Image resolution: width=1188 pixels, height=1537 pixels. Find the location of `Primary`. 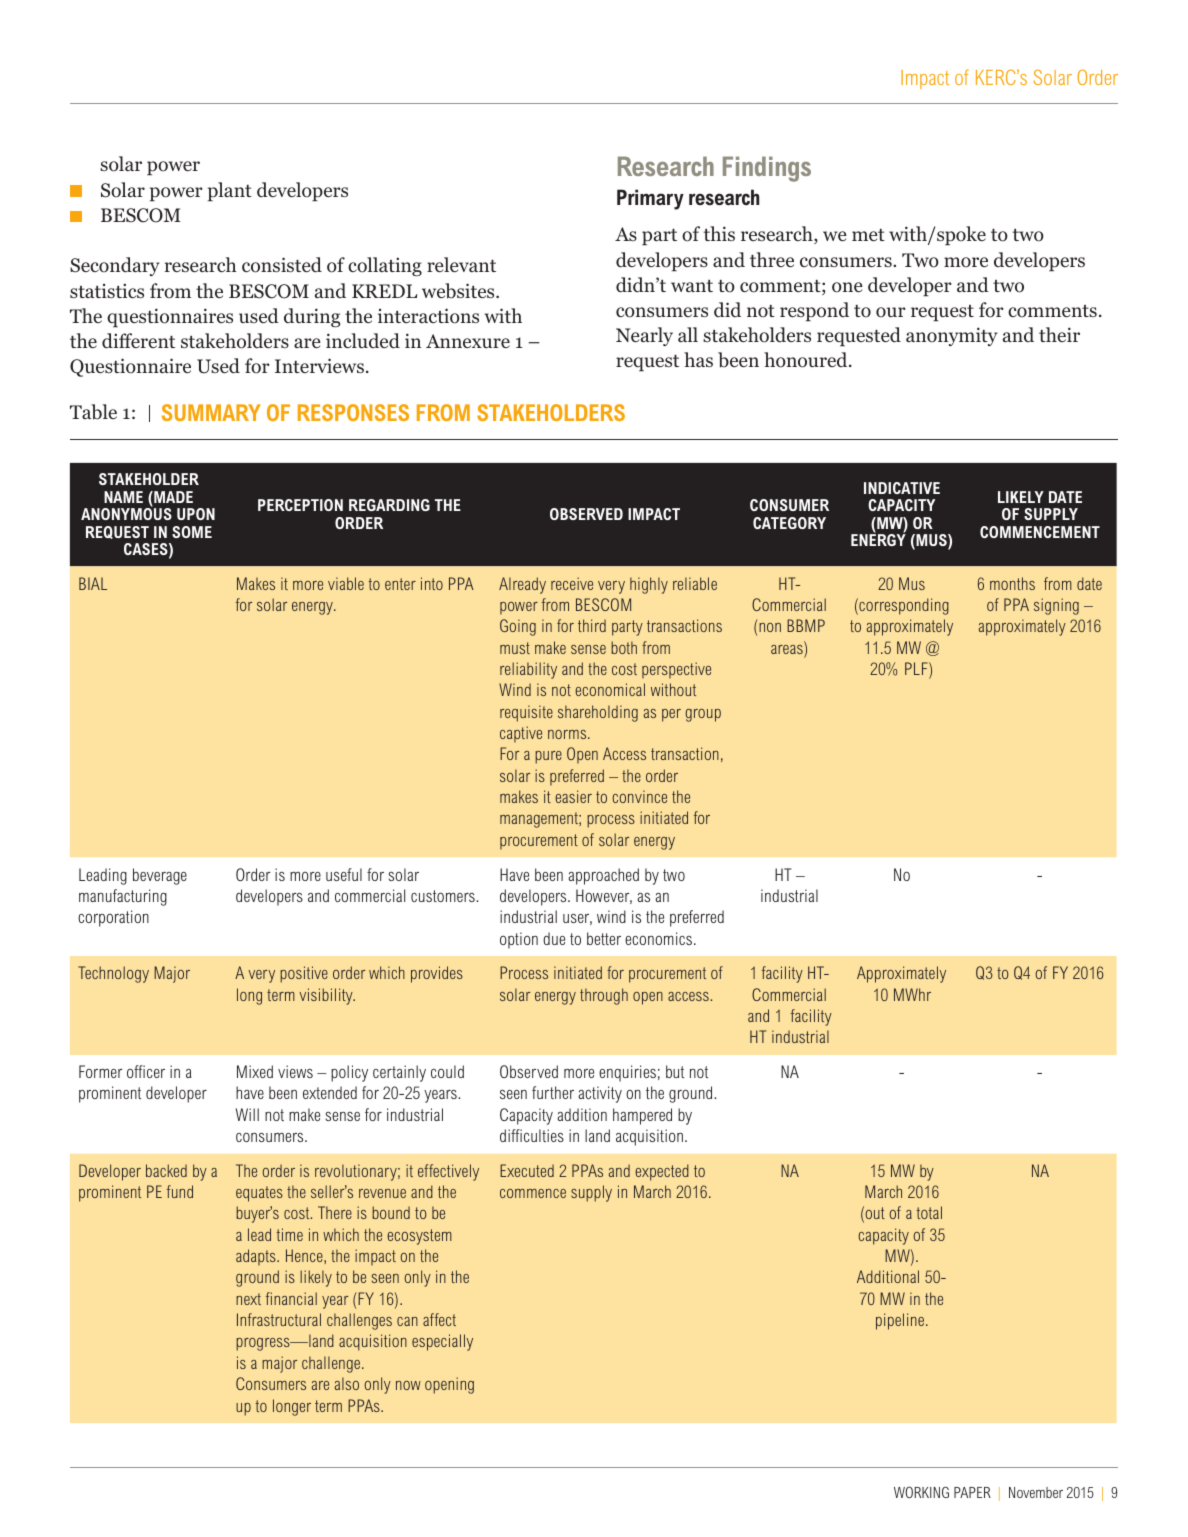

Primary is located at coordinates (650, 199).
